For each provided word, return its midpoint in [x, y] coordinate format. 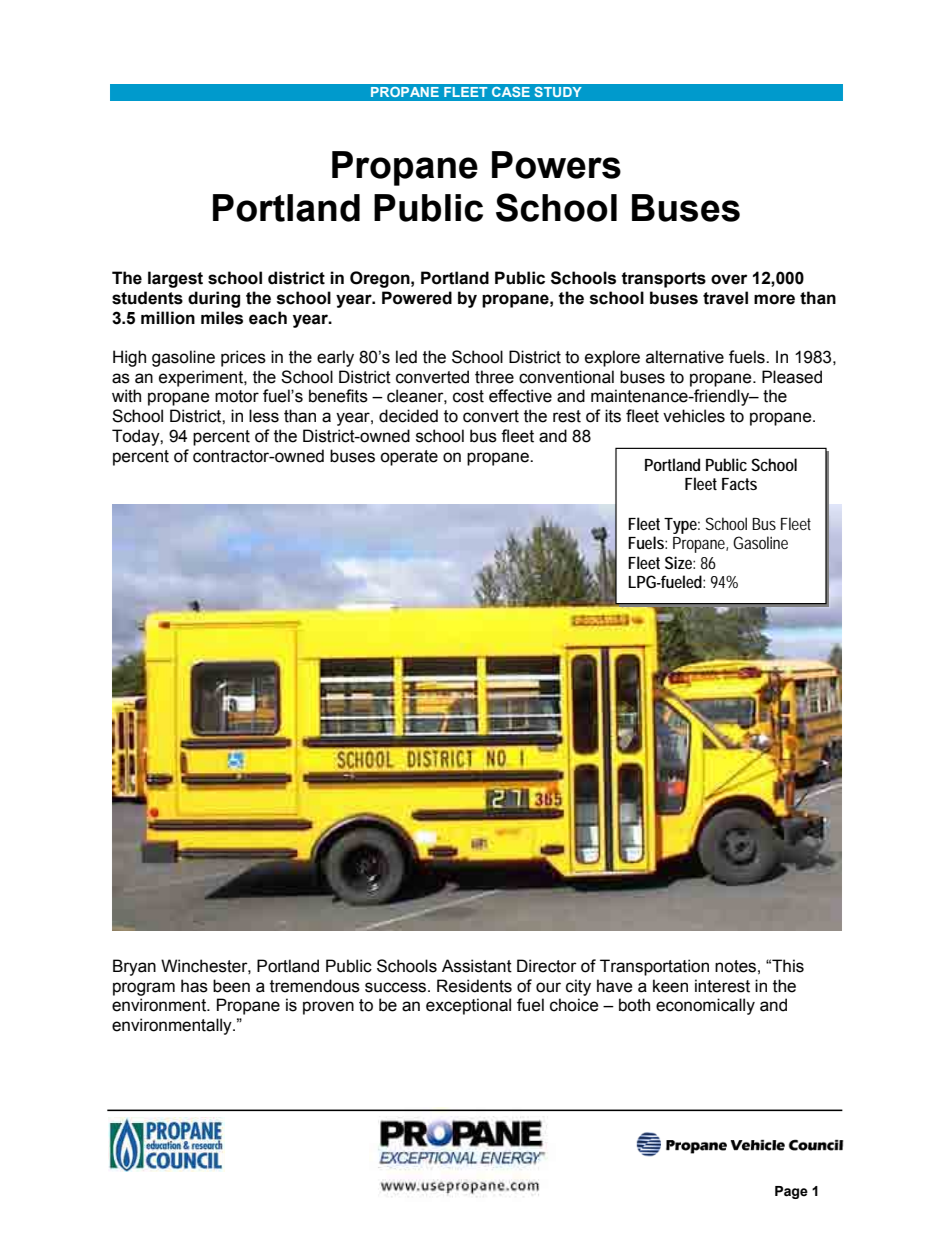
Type [682, 526]
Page [791, 1192]
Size [680, 562]
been [231, 986]
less [264, 416]
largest [175, 279]
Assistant [477, 966]
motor [237, 396]
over [729, 279]
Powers [556, 165]
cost [468, 396]
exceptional [468, 1006]
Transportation [654, 967]
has [194, 986]
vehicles [694, 416]
